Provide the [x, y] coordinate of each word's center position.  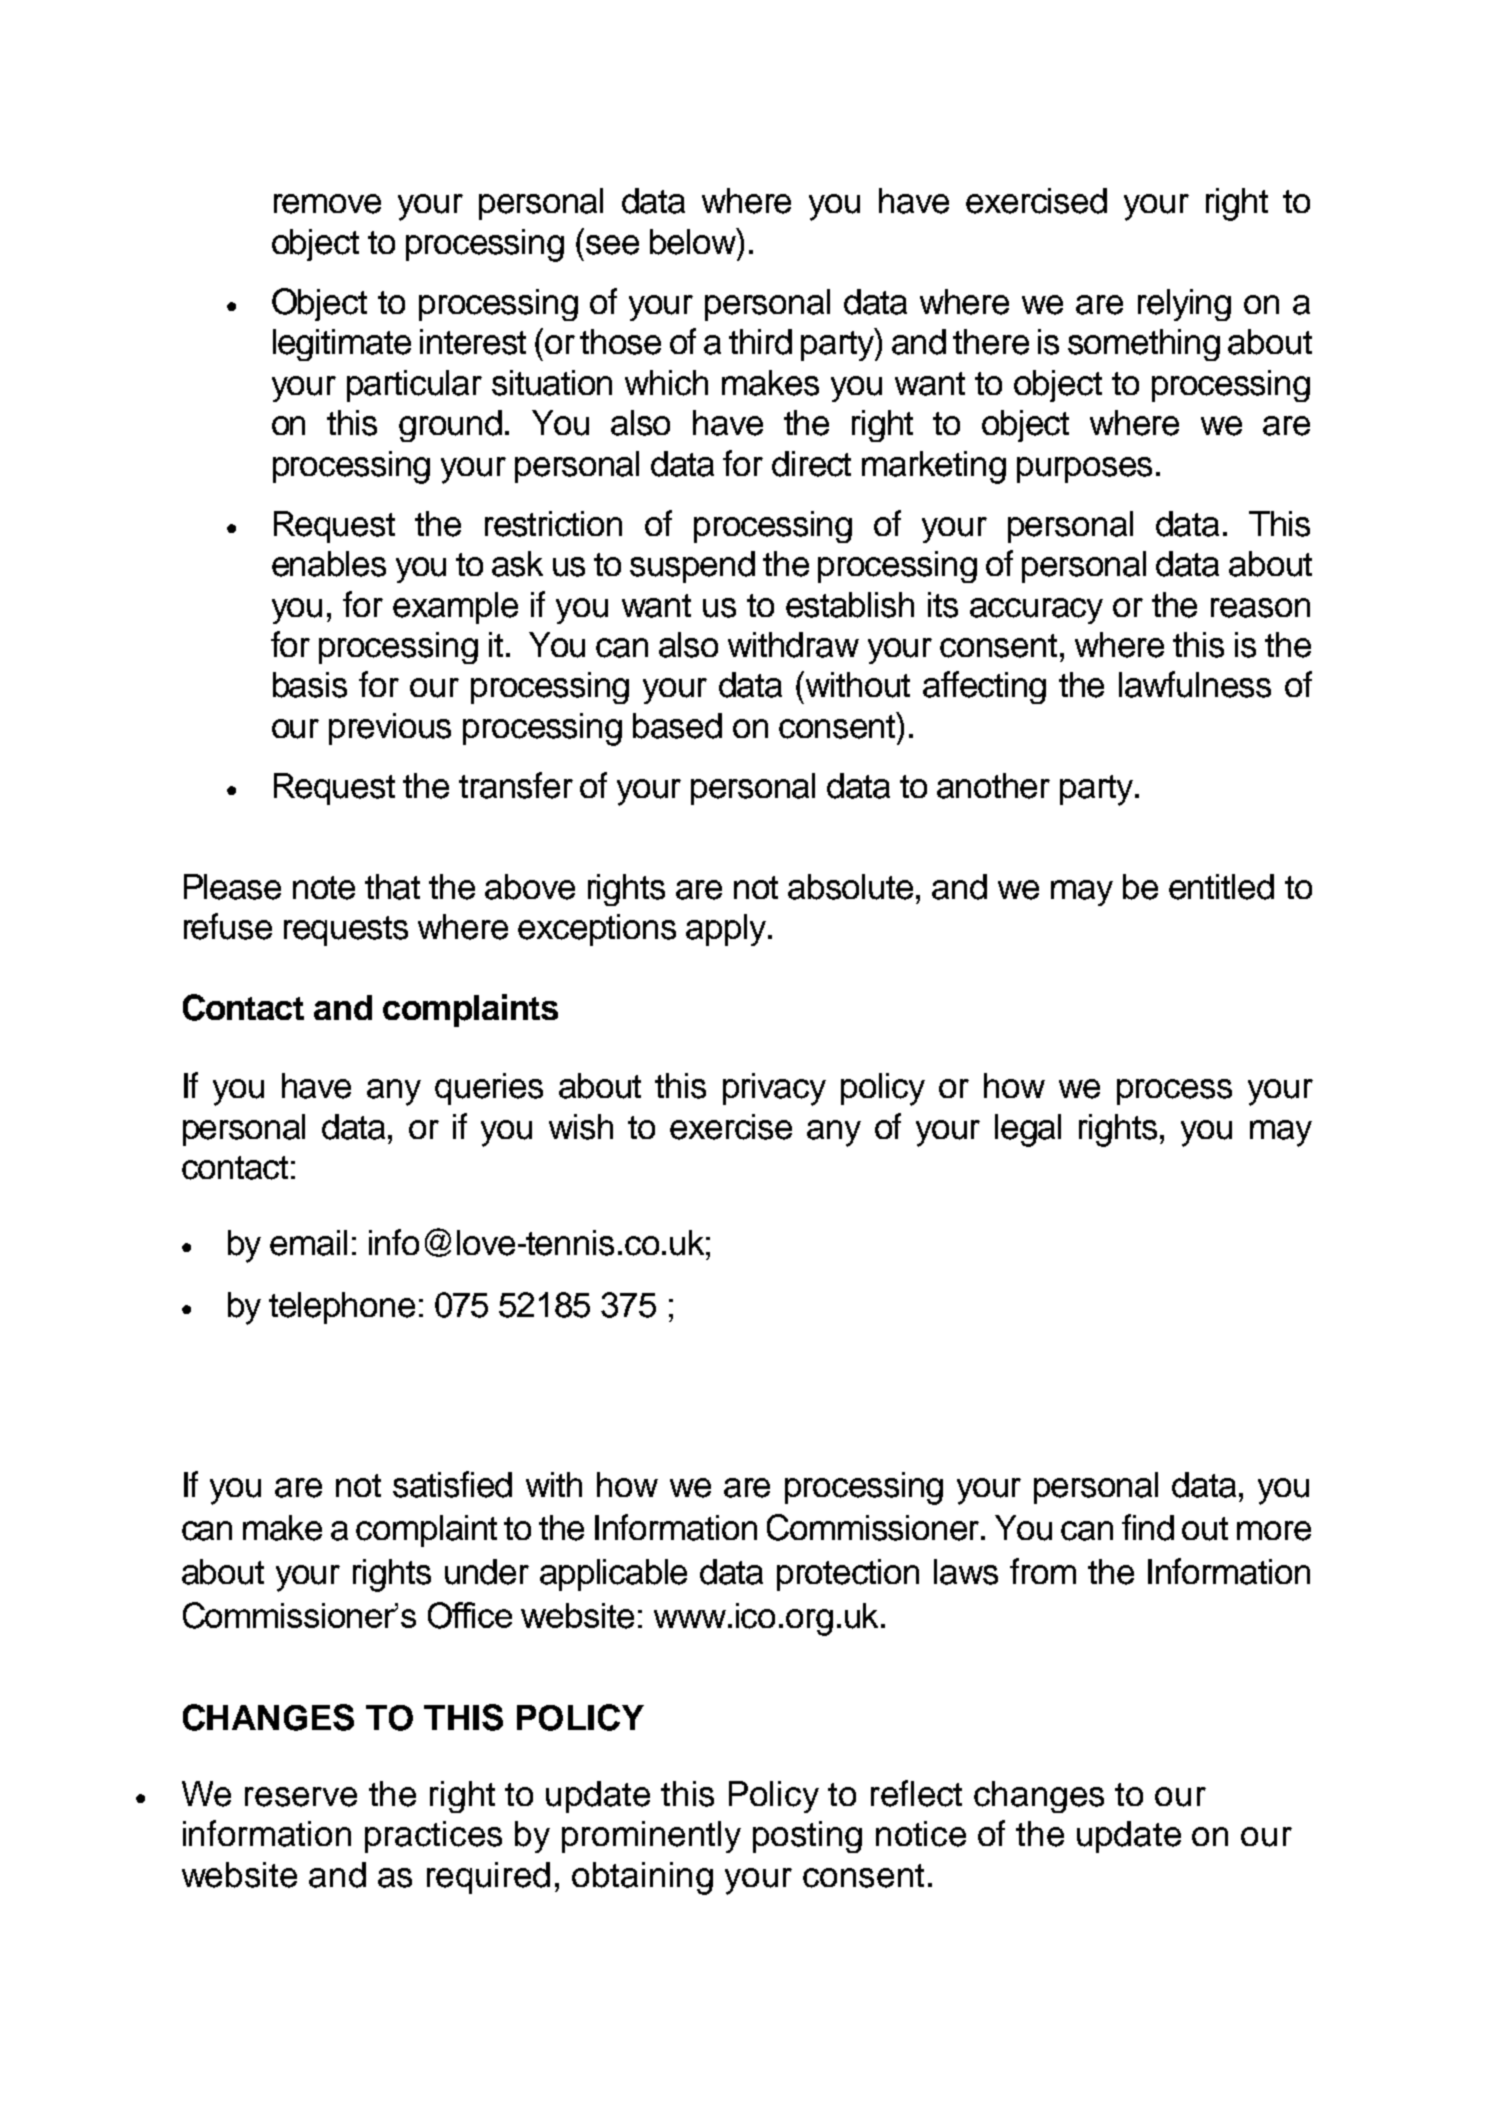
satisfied [452, 1484]
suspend [692, 567]
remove [327, 204]
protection [848, 1575]
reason [1260, 608]
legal [1028, 1130]
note [324, 888]
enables [329, 564]
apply [727, 930]
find [1148, 1527]
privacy [774, 1089]
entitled [1221, 887]
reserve [301, 1797]
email [308, 1243]
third [760, 342]
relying [1184, 305]
